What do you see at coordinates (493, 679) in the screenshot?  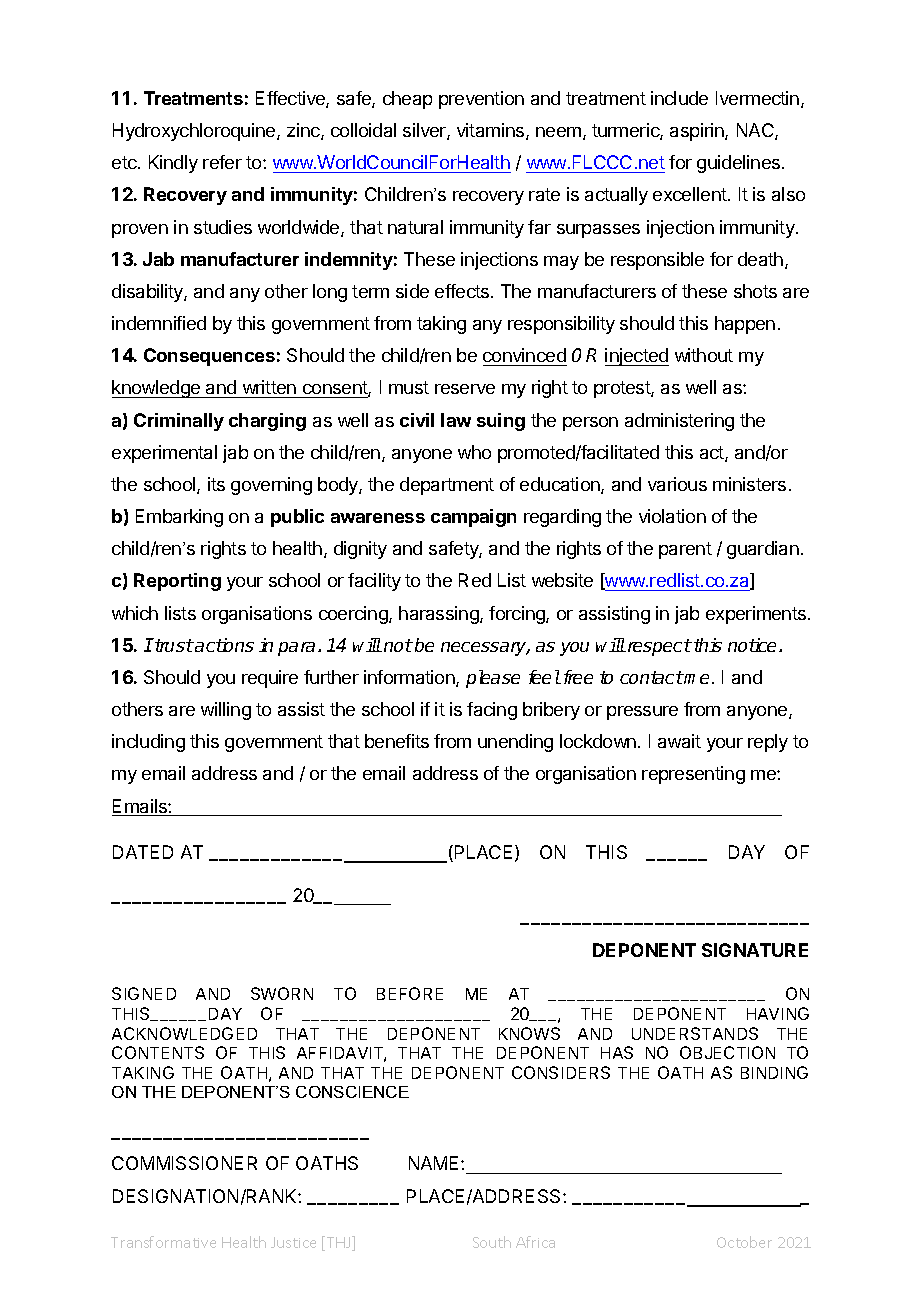 I see `please` at bounding box center [493, 679].
